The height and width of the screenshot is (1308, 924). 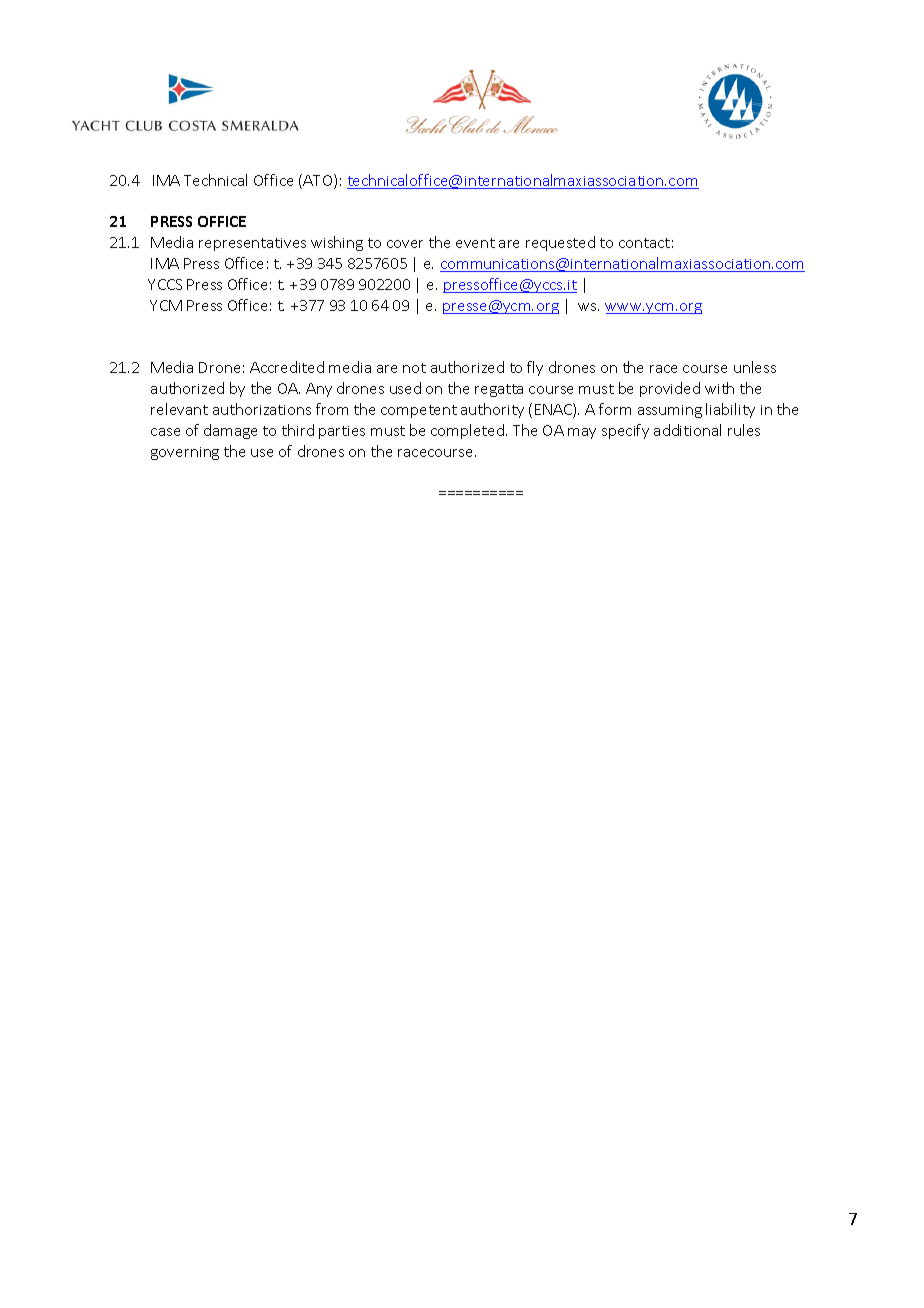 What do you see at coordinates (287, 367) in the screenshot?
I see `Accredited` at bounding box center [287, 367].
